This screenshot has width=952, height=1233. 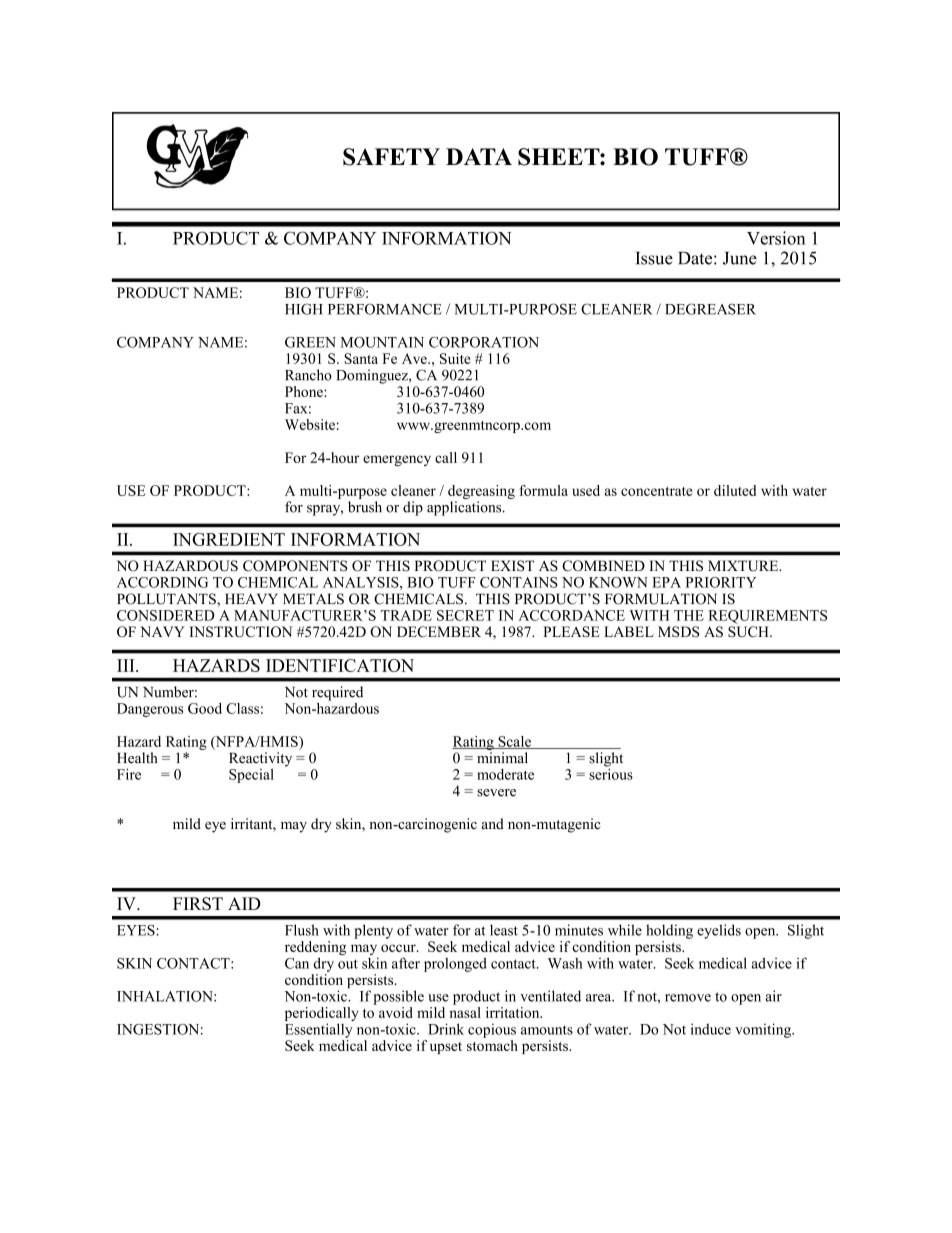 What do you see at coordinates (611, 773) in the screenshot?
I see `serious` at bounding box center [611, 773].
